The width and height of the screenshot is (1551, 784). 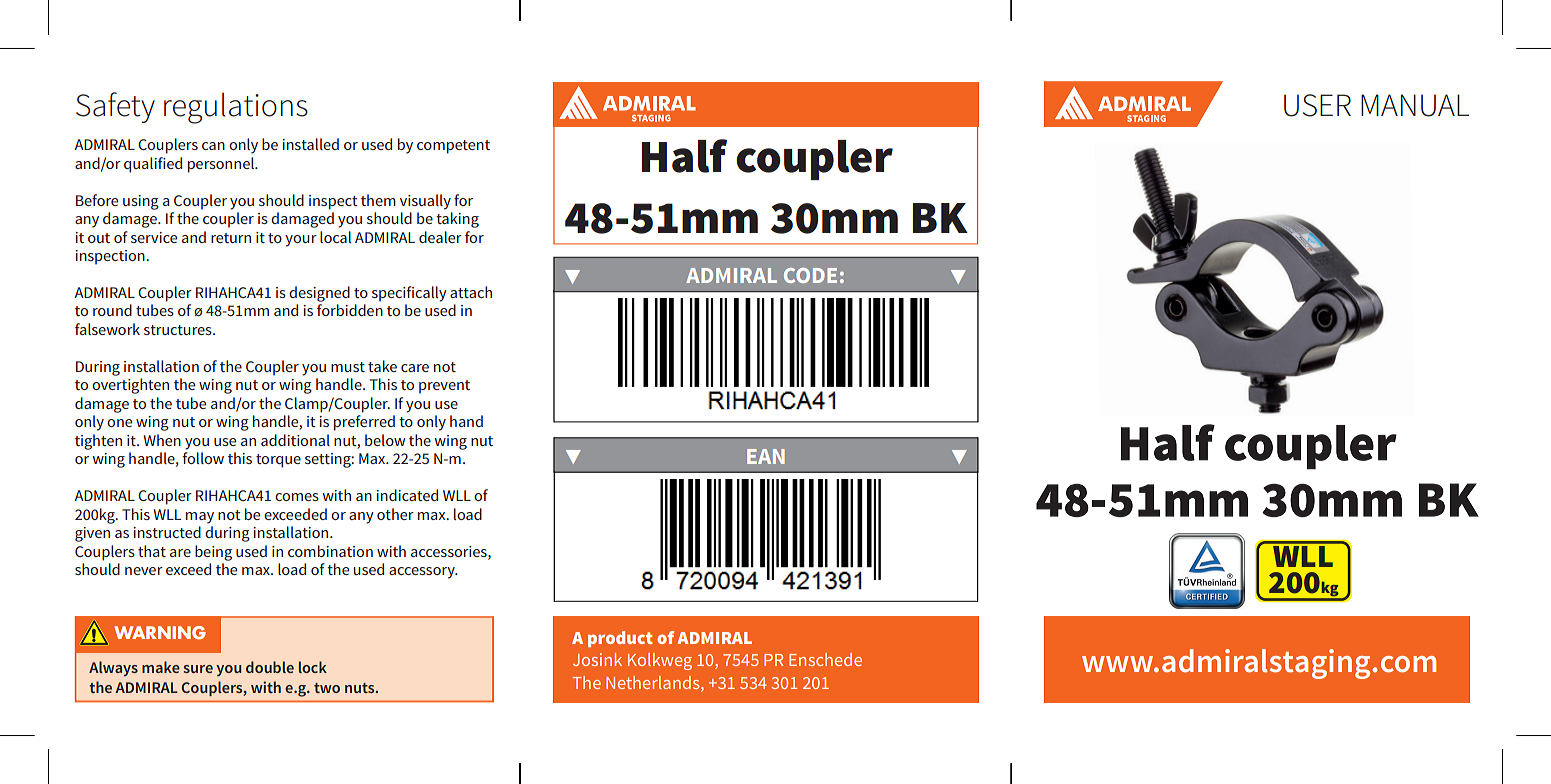 I want to click on attach, so click(x=471, y=292).
